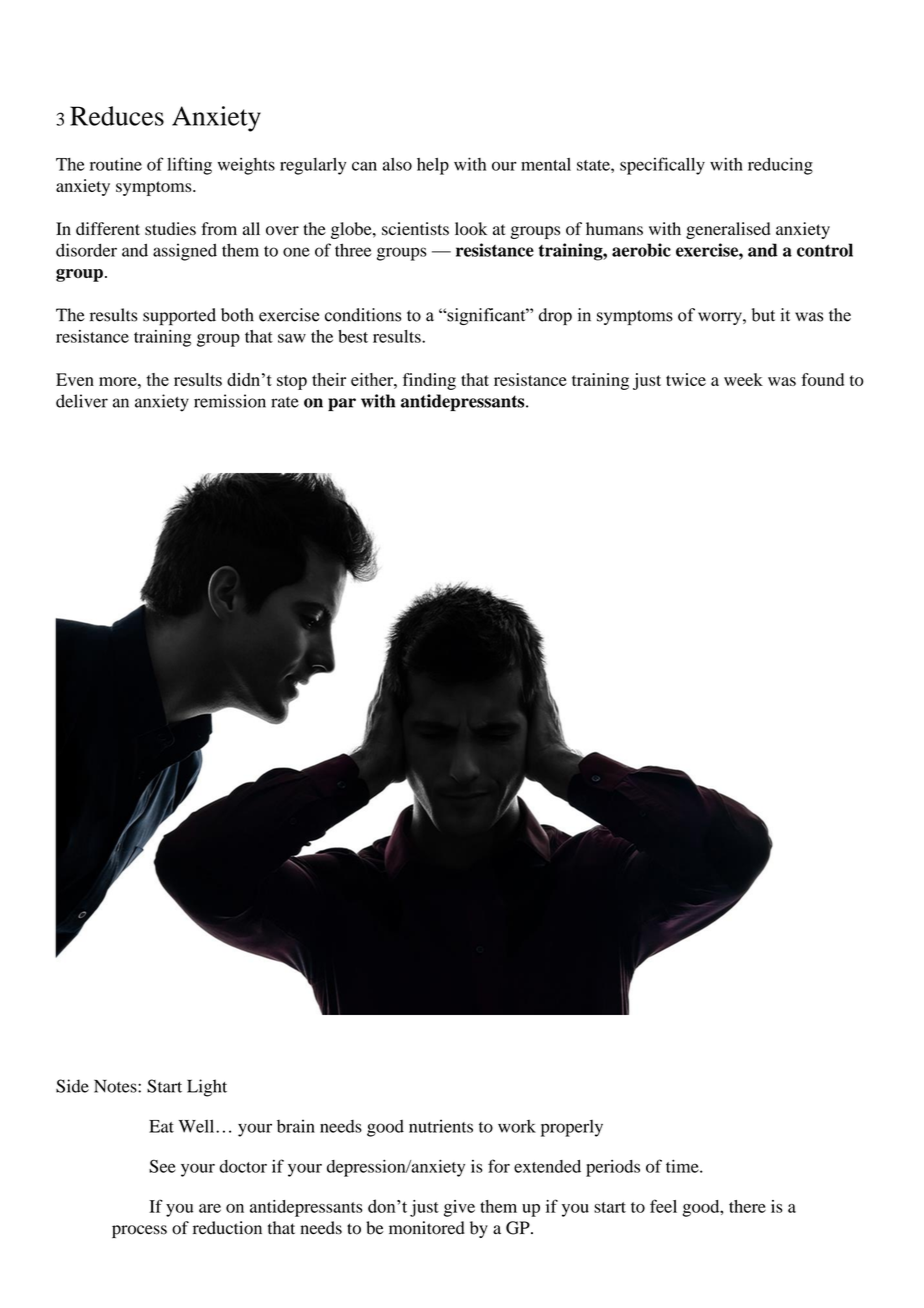  Describe the element at coordinates (780, 166) in the screenshot. I see `reducing` at that location.
